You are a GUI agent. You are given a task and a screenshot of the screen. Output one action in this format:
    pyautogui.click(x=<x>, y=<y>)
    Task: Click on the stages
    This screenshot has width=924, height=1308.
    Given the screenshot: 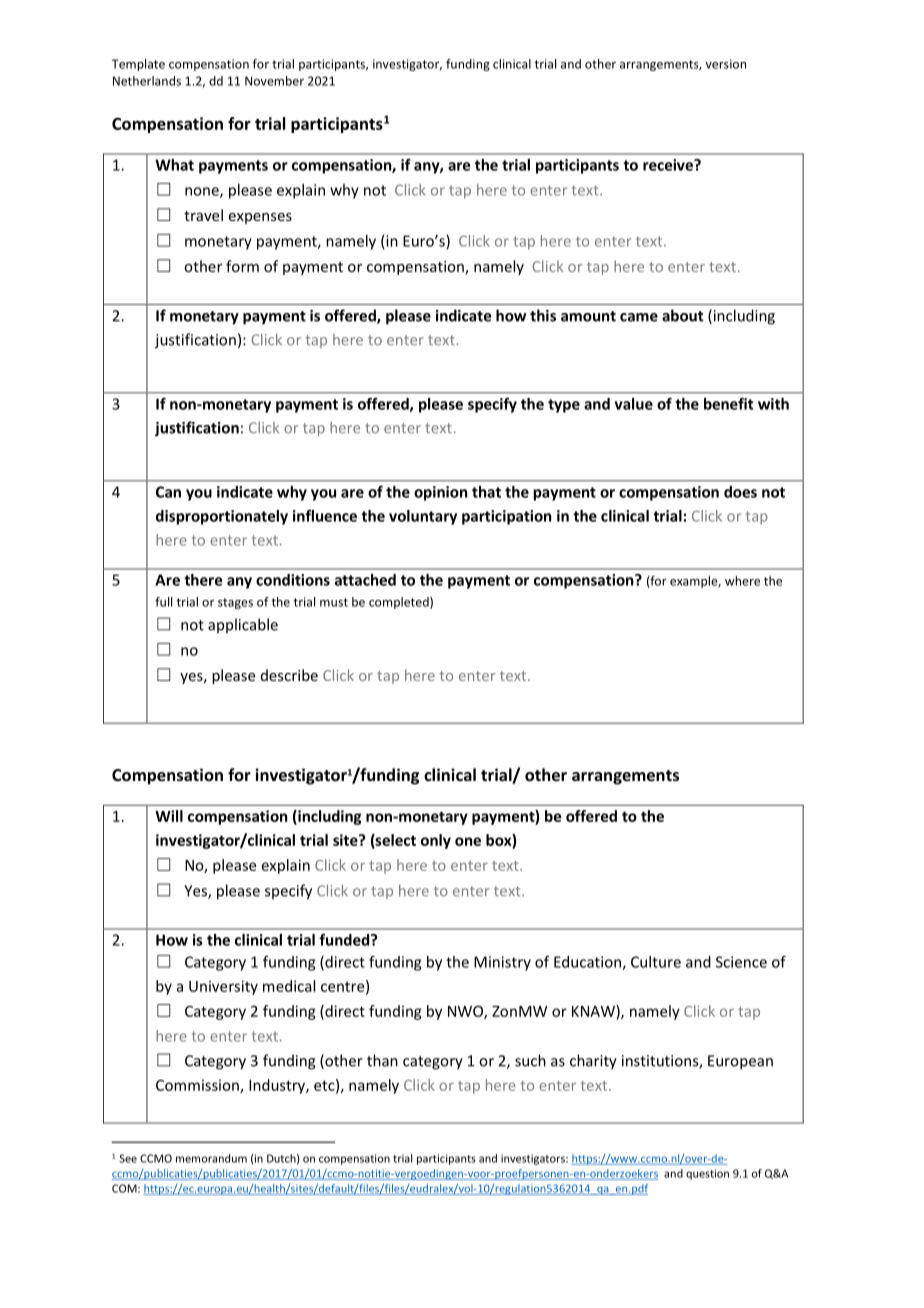 What is the action you would take?
    pyautogui.click(x=235, y=603)
